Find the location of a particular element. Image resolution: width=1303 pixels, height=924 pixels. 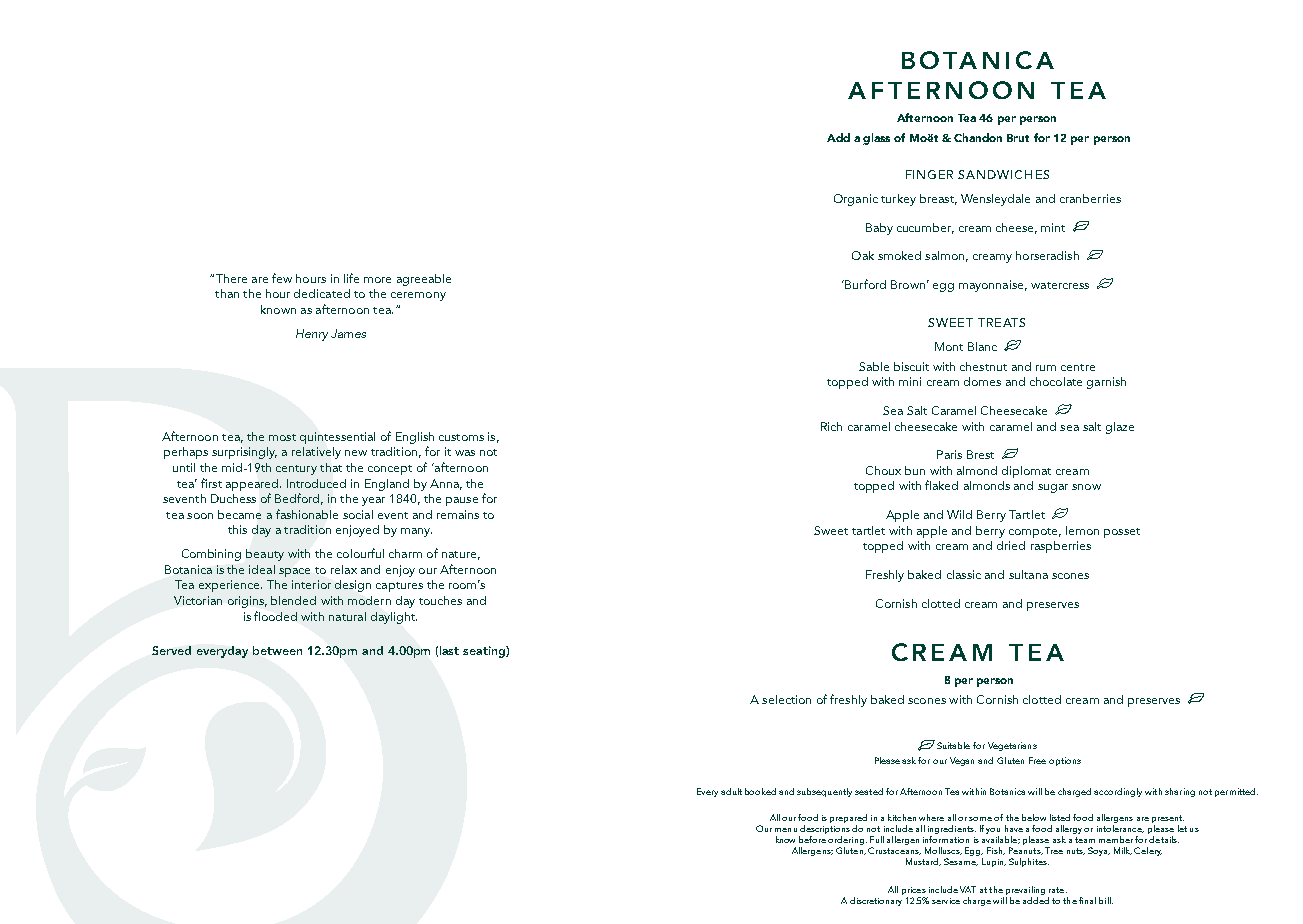

remains is located at coordinates (458, 514).
